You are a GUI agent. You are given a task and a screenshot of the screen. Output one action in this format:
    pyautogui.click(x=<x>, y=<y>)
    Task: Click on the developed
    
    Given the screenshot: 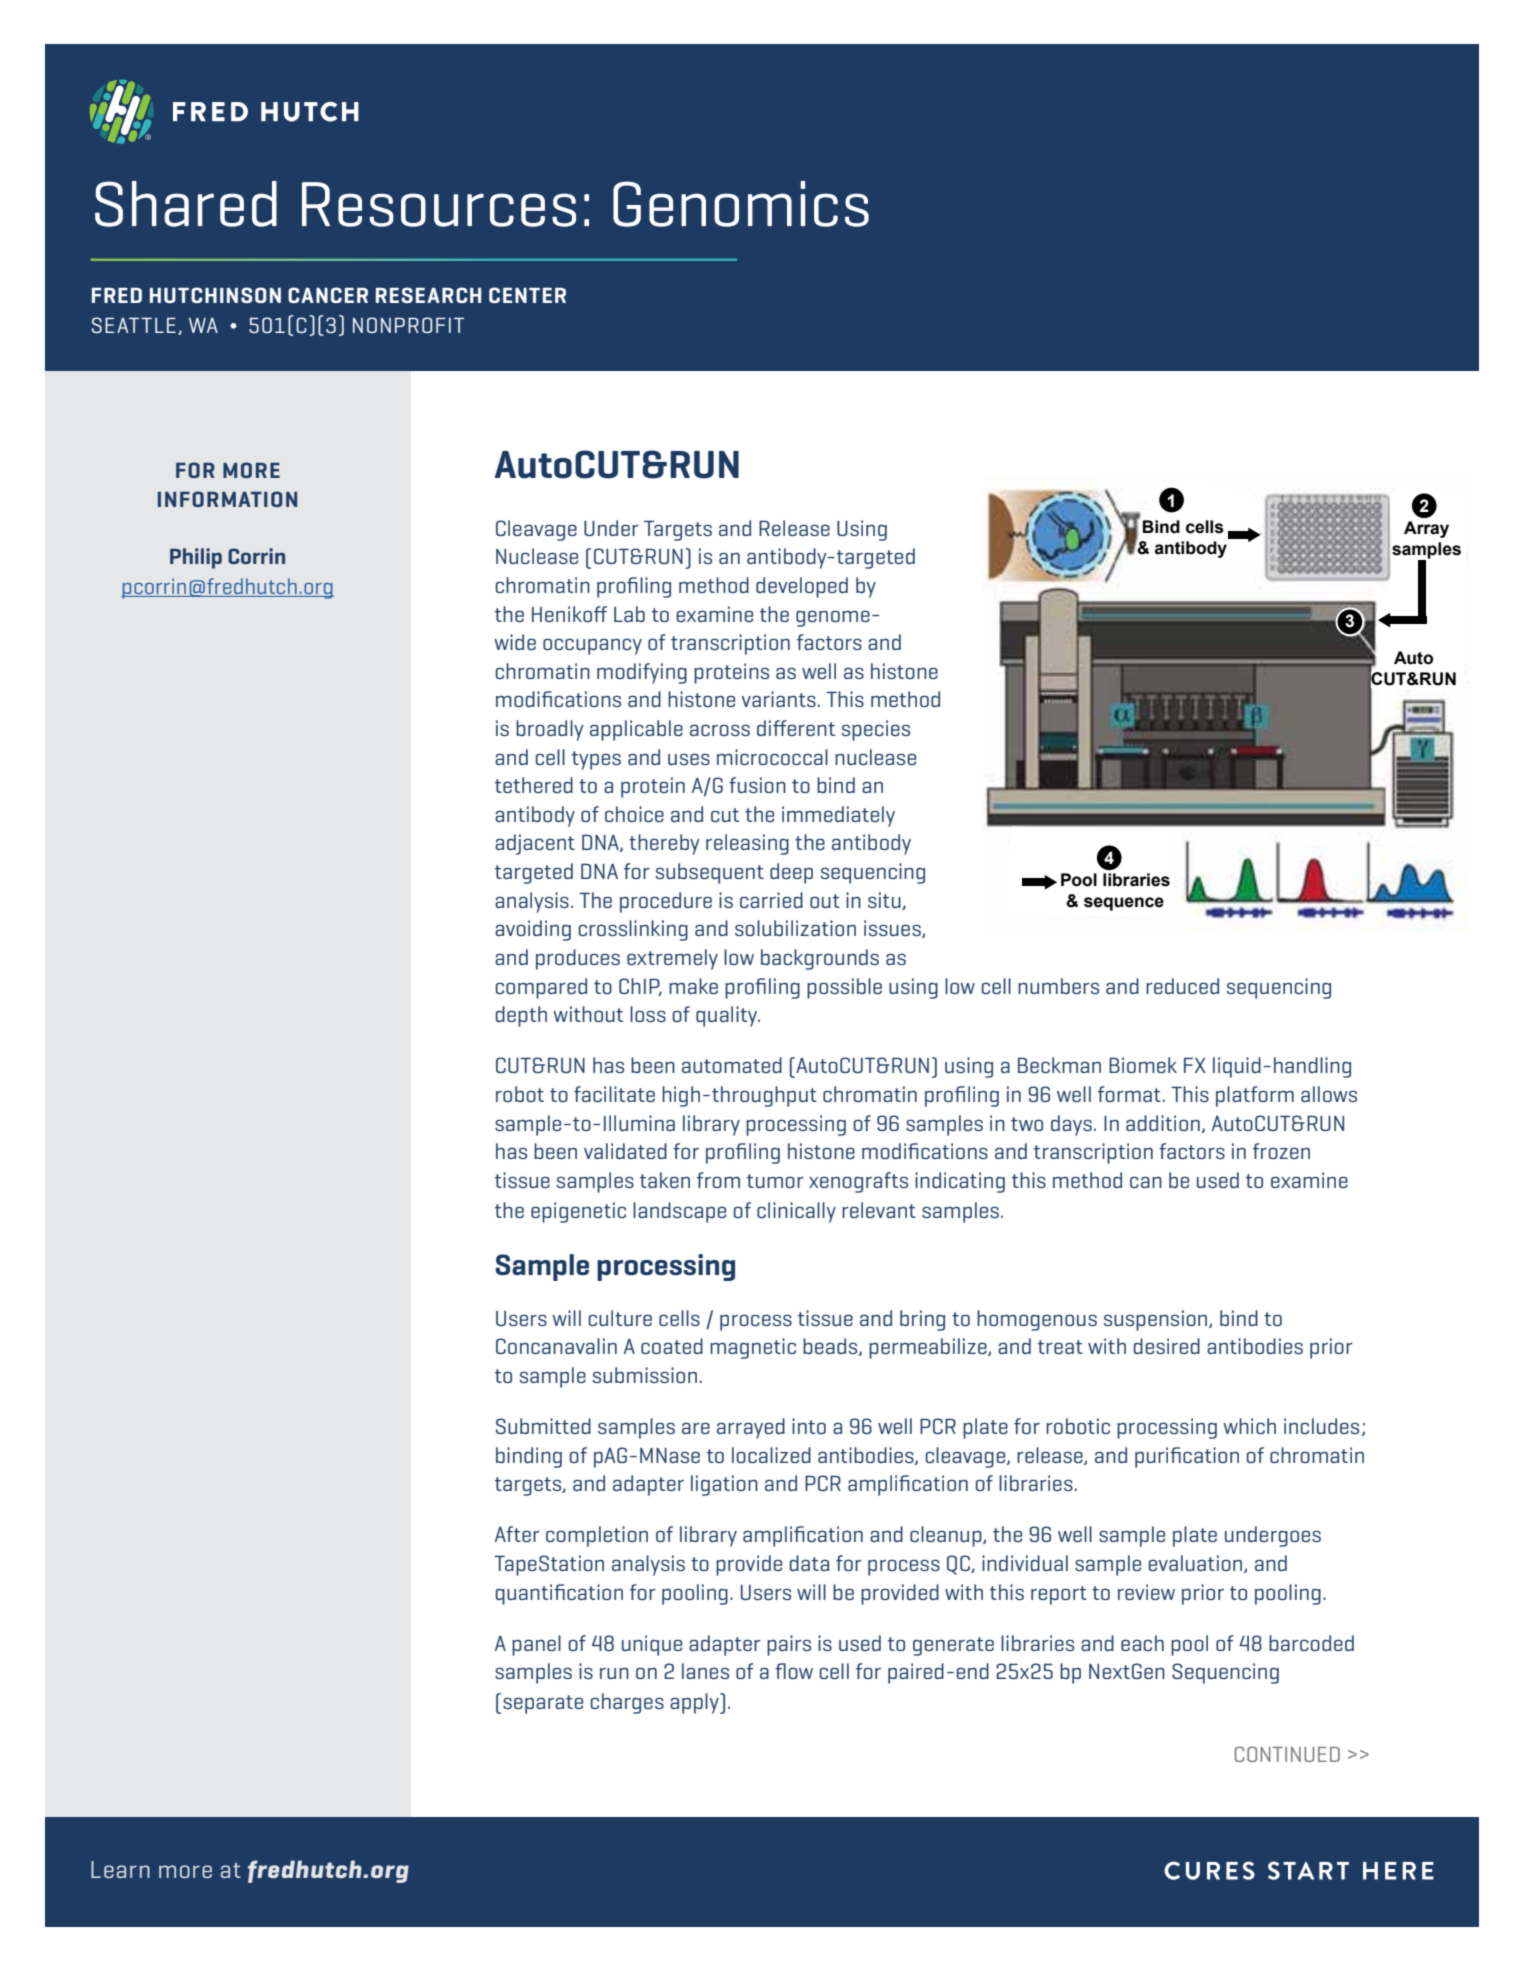 What is the action you would take?
    pyautogui.click(x=802, y=587)
